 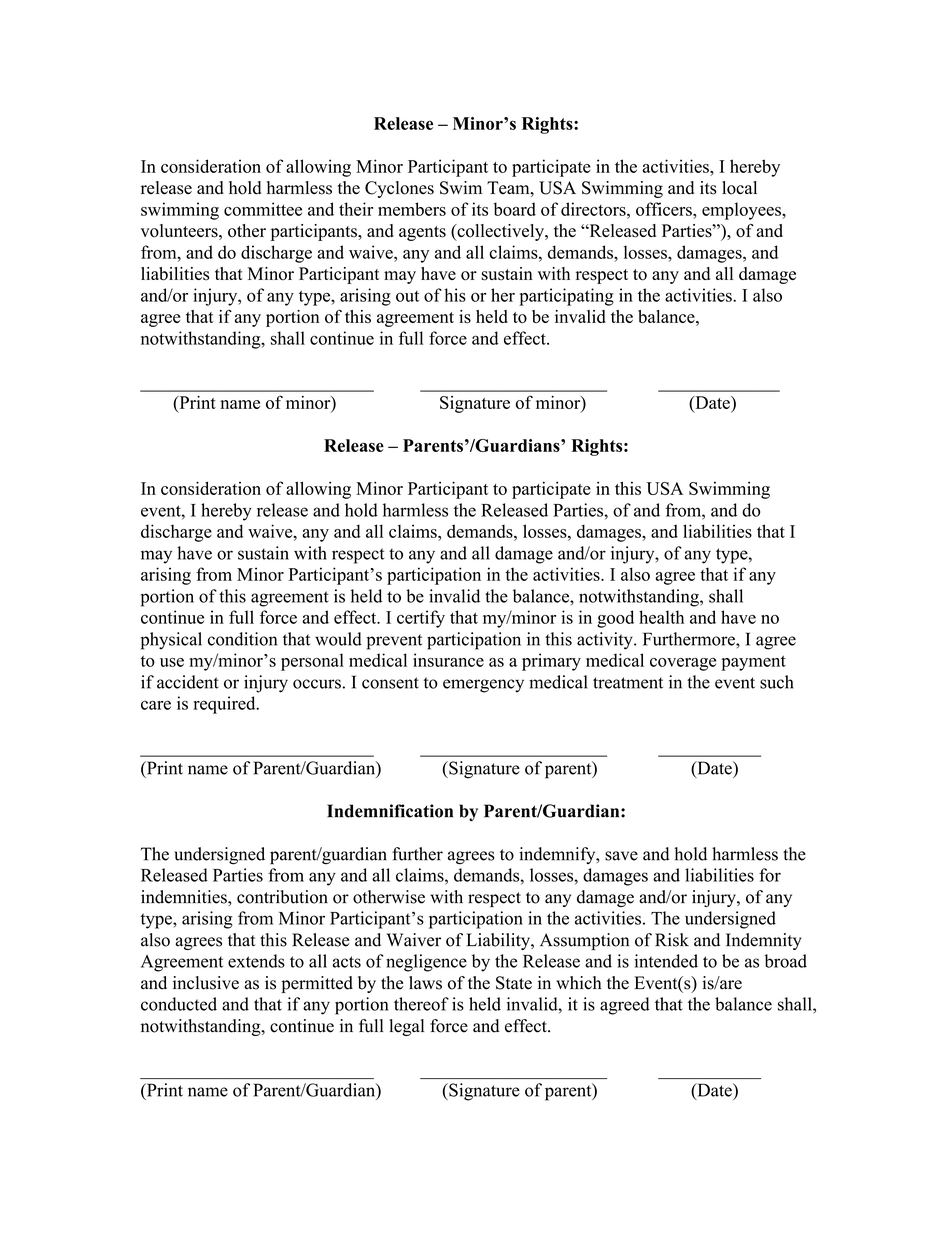 I want to click on inclusive, so click(x=206, y=983).
